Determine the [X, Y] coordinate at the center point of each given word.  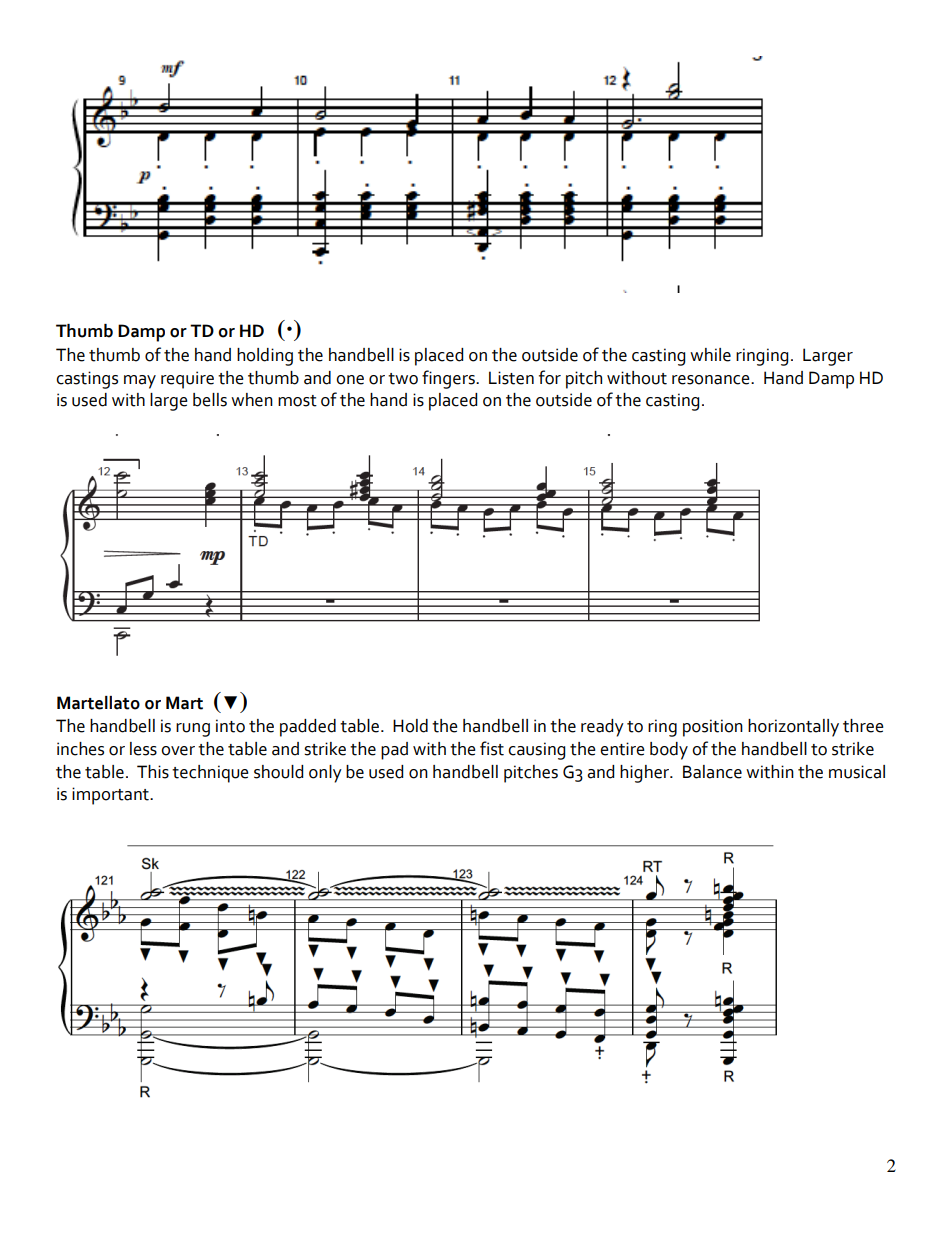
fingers [449, 379]
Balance [712, 772]
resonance [712, 380]
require [187, 380]
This [153, 772]
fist [492, 748]
